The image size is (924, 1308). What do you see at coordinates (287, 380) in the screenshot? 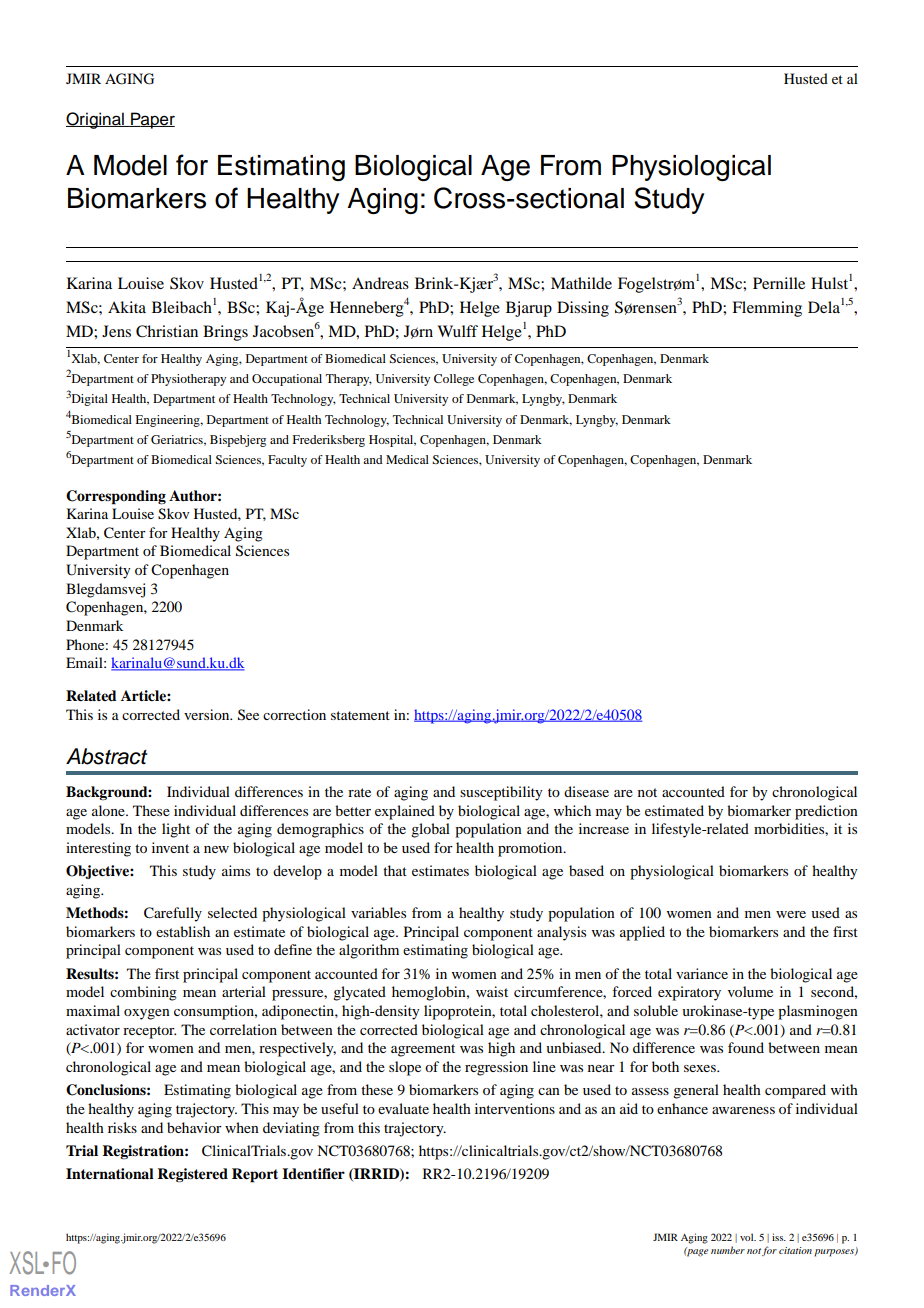
I see `Occupational` at bounding box center [287, 380].
